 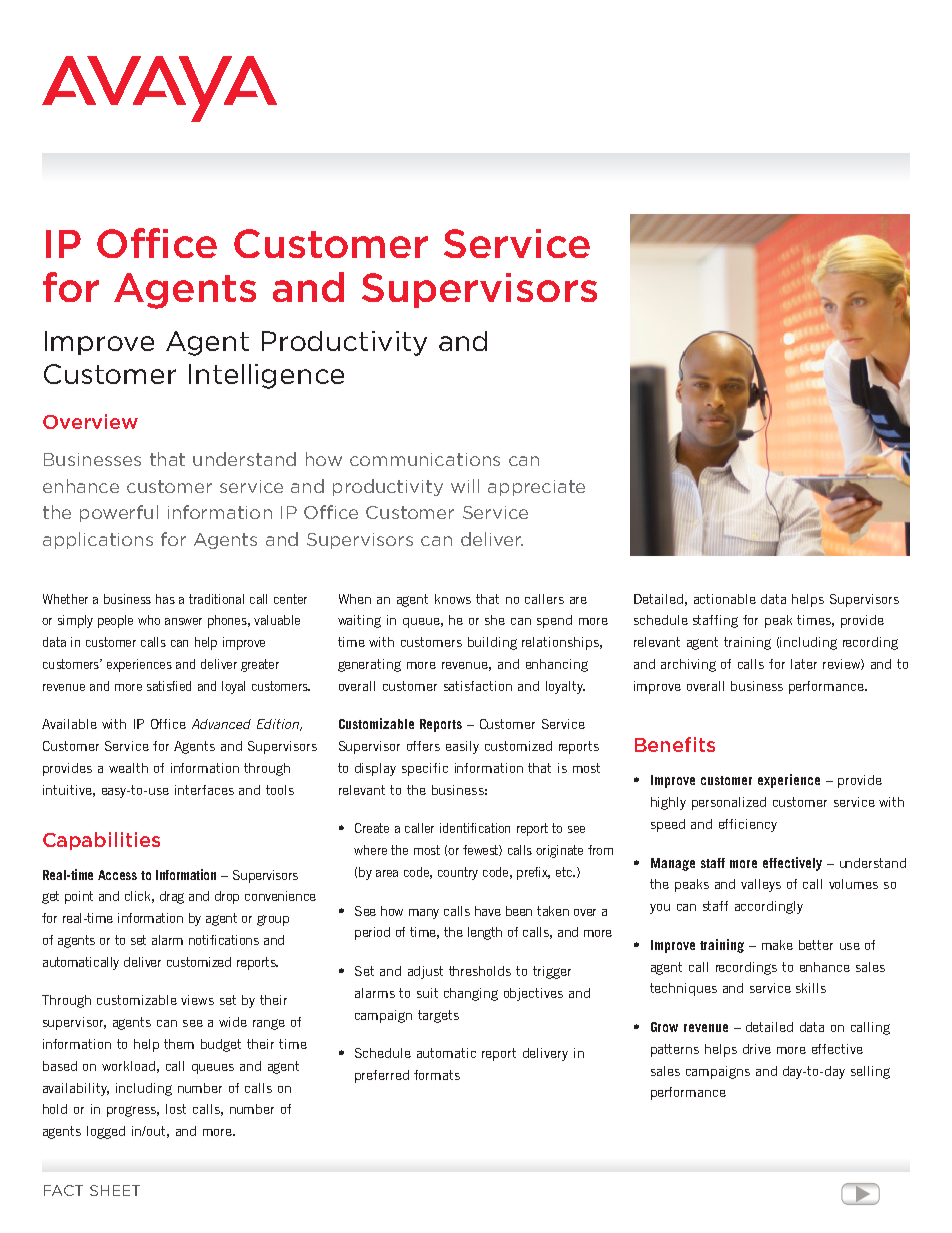 What do you see at coordinates (536, 488) in the document?
I see `appreciate` at bounding box center [536, 488].
